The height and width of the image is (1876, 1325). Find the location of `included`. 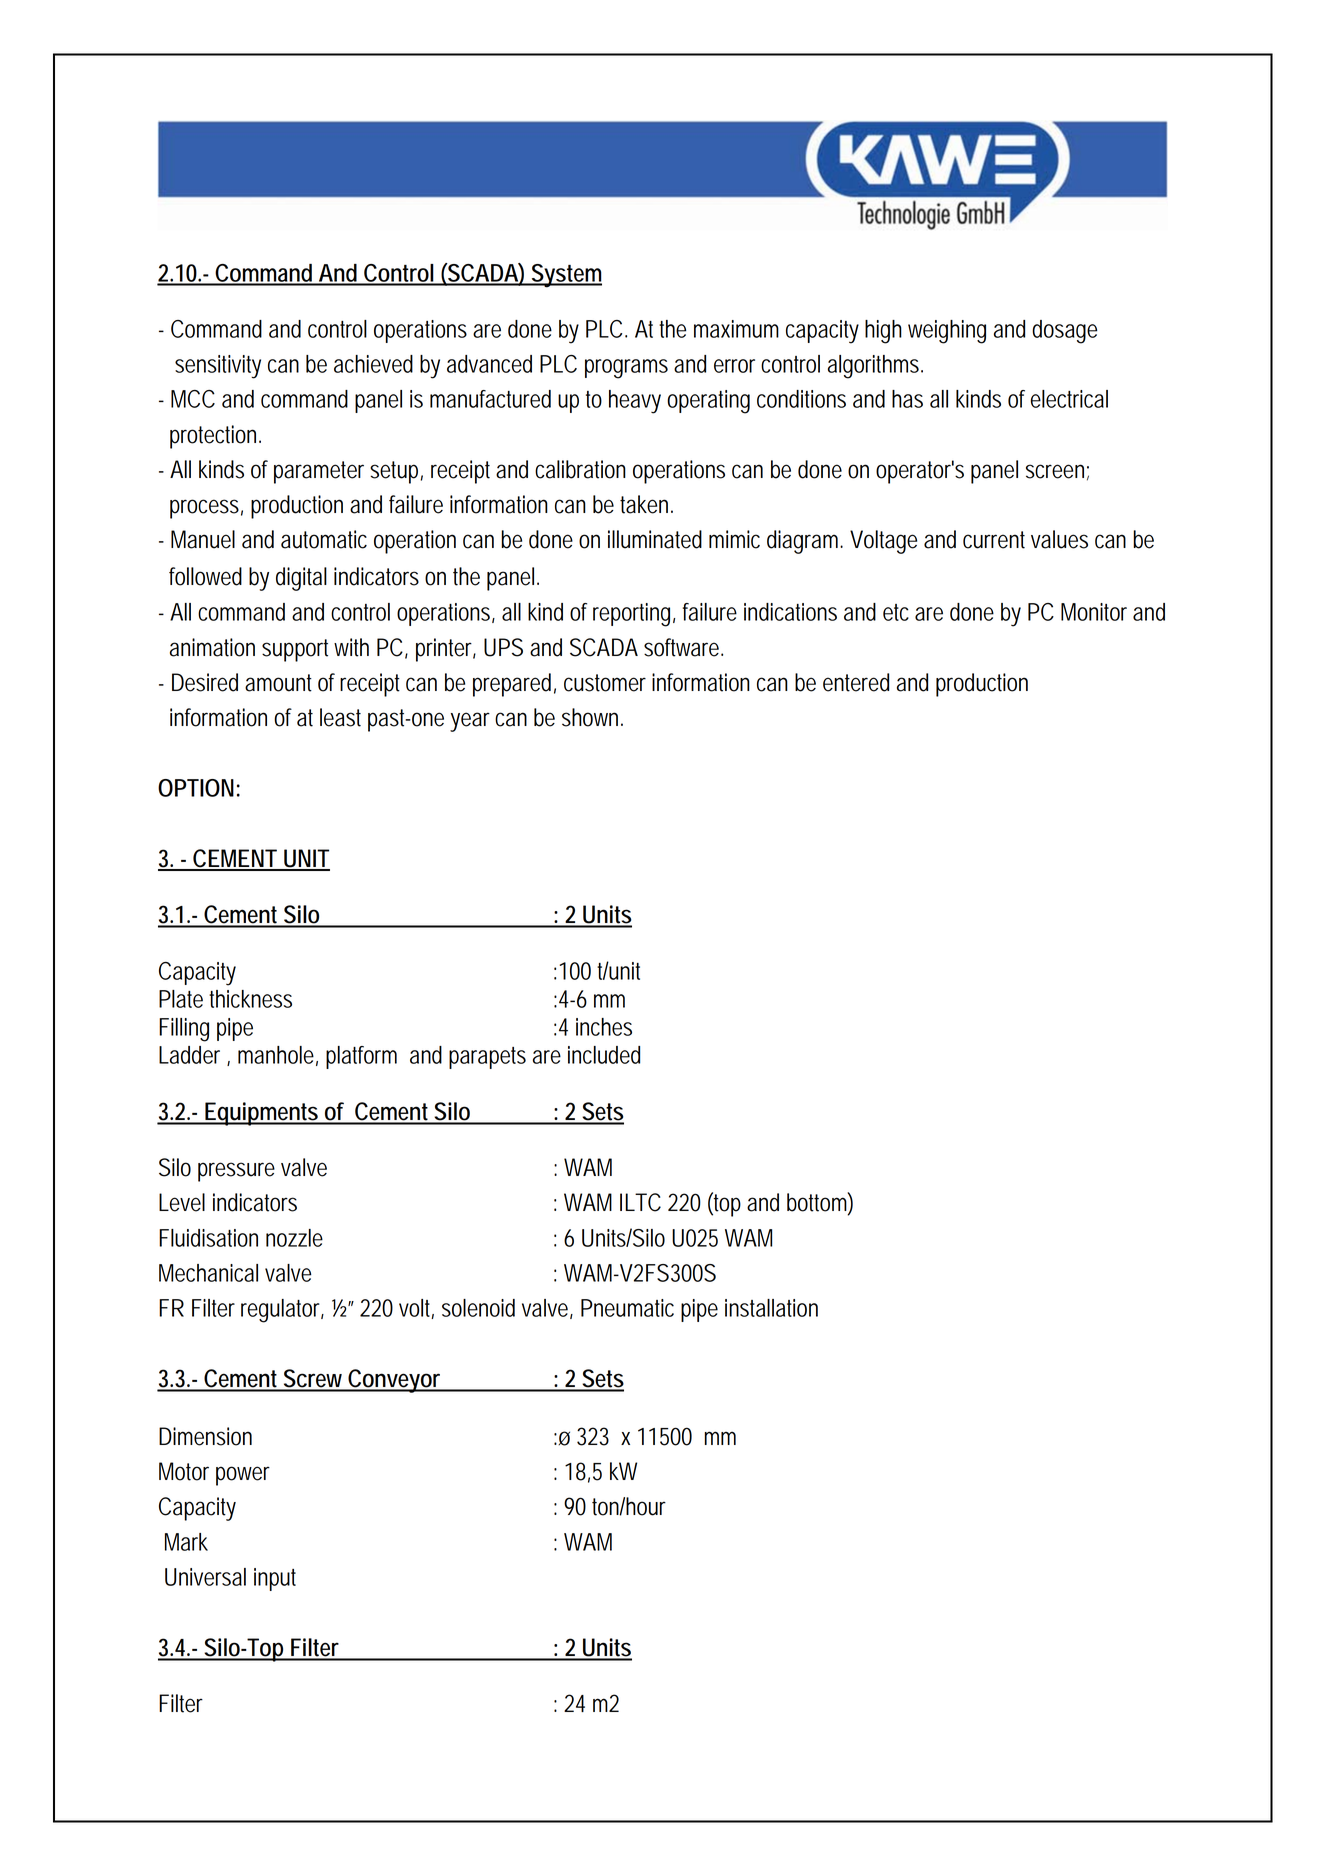

included is located at coordinates (604, 1055).
